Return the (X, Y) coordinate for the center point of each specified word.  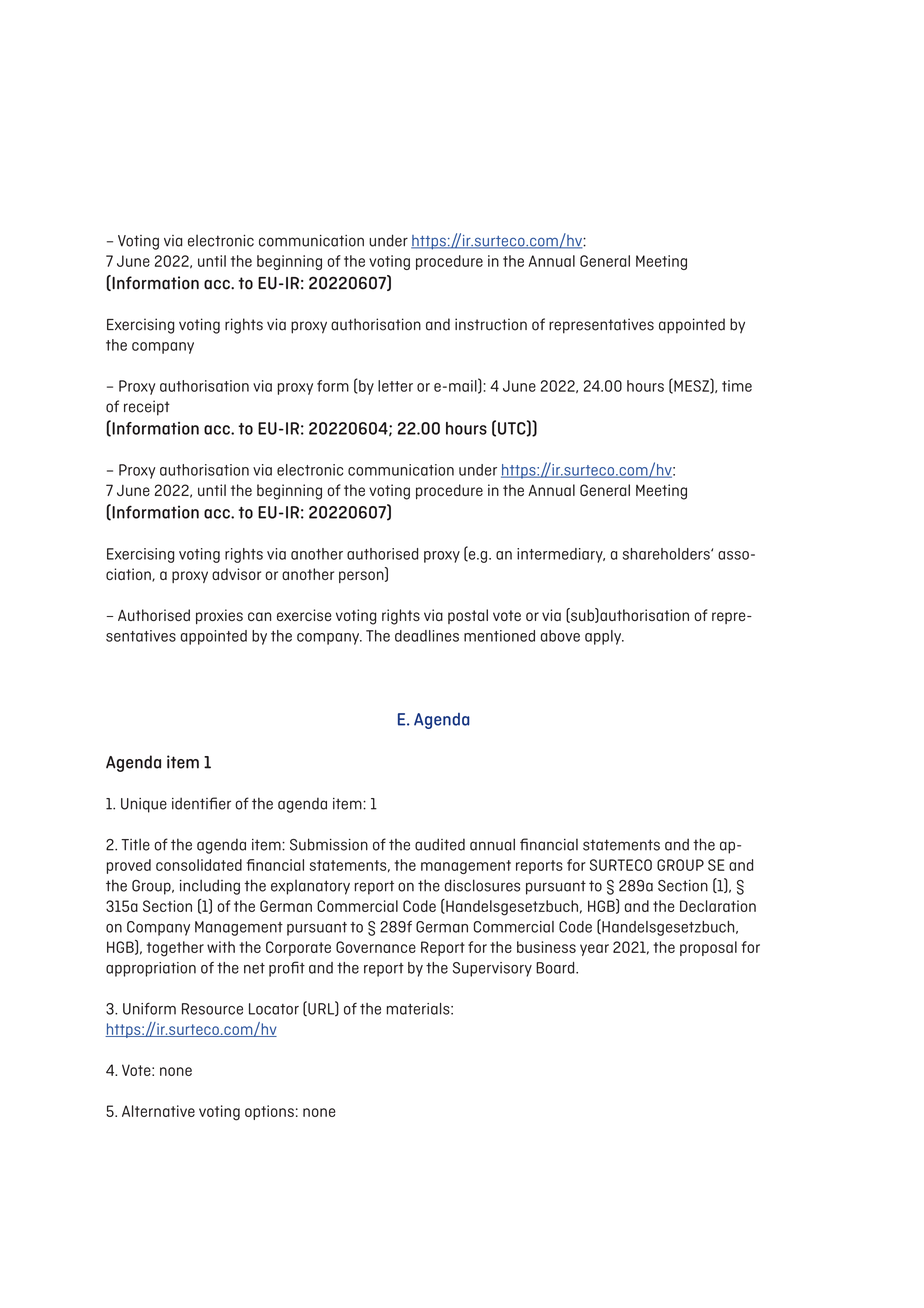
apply (604, 637)
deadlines (427, 636)
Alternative (158, 1111)
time (737, 386)
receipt (147, 408)
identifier (201, 803)
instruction (491, 324)
